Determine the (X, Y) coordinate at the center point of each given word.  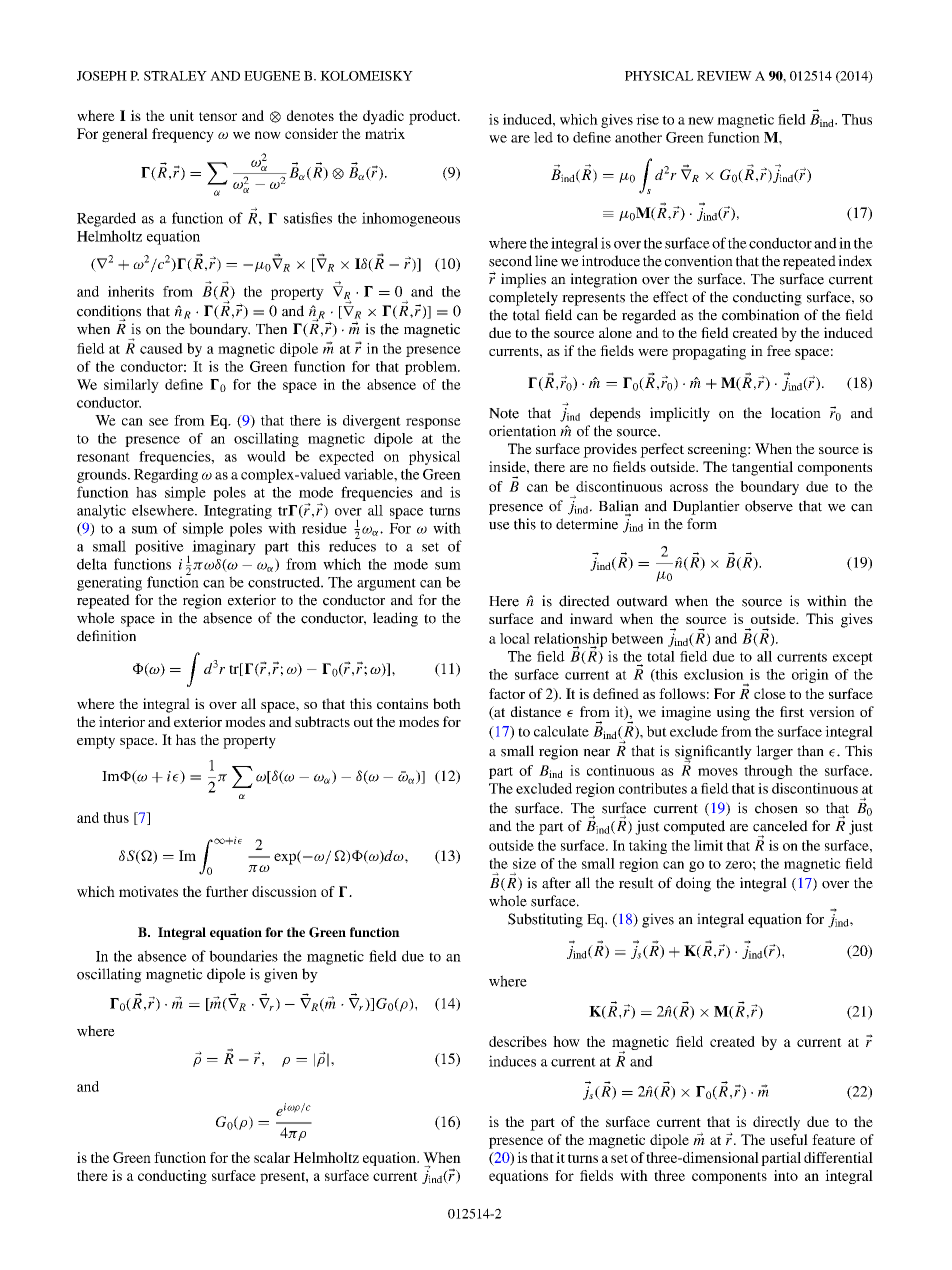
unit (182, 115)
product (434, 117)
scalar (272, 1157)
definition (106, 636)
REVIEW (724, 76)
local (515, 638)
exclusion (714, 674)
